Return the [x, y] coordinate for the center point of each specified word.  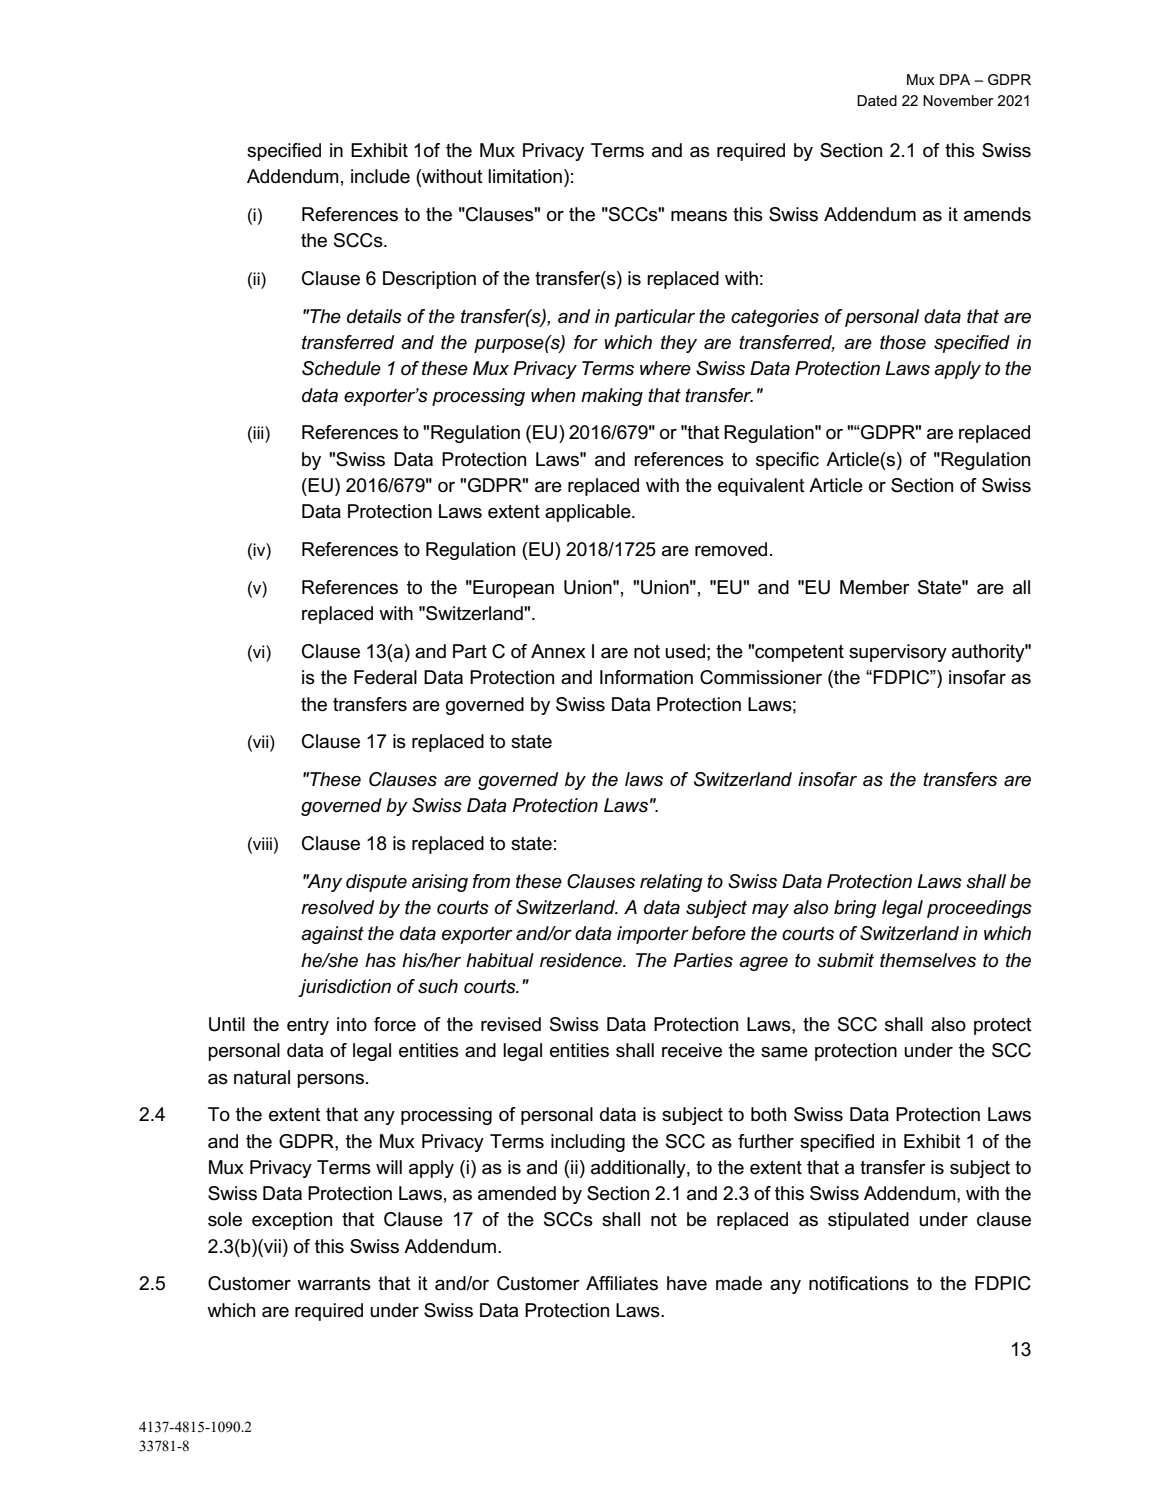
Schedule [341, 368]
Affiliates [622, 1283]
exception [292, 1221]
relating [671, 883]
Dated [877, 100]
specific [787, 461]
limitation [525, 176]
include [380, 176]
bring [855, 909]
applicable [589, 513]
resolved [337, 907]
